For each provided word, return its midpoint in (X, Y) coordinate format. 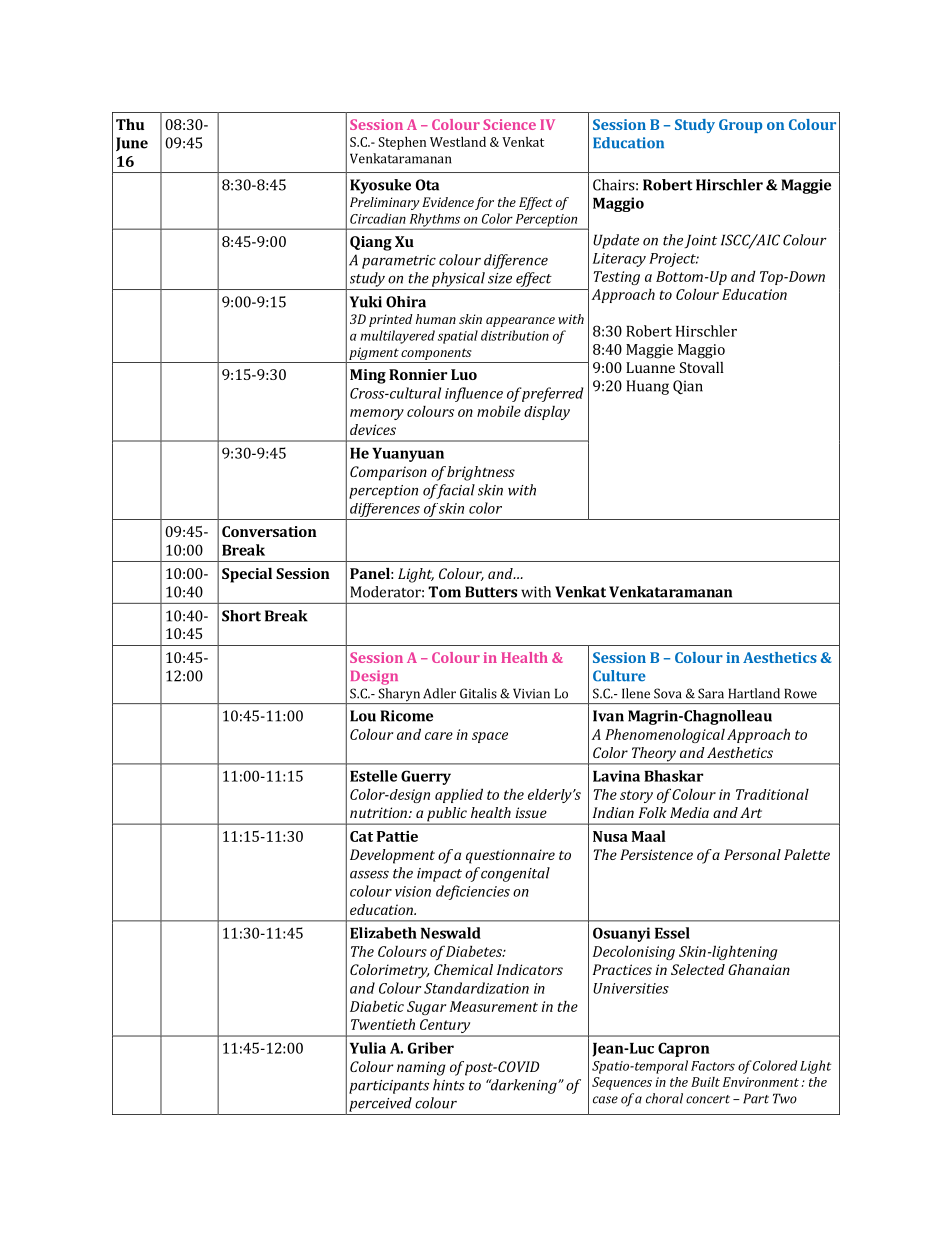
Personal (752, 854)
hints (449, 1085)
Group (740, 126)
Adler (439, 693)
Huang (647, 387)
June (132, 144)
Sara (711, 693)
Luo (464, 374)
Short (241, 616)
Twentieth (383, 1024)
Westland (458, 142)
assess (369, 875)
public (447, 815)
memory (377, 414)
